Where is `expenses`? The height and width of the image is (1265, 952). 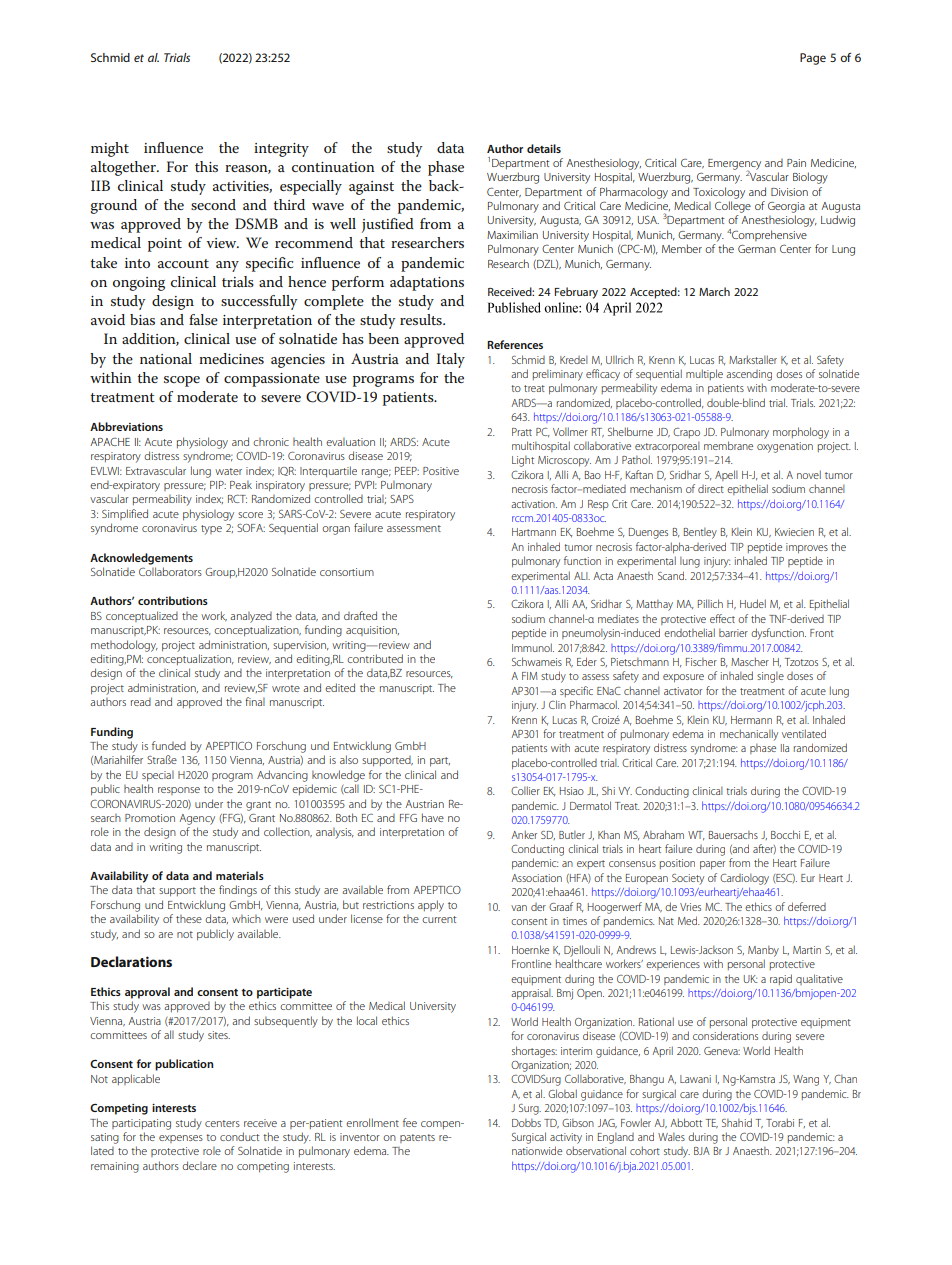 expenses is located at coordinates (181, 1139).
